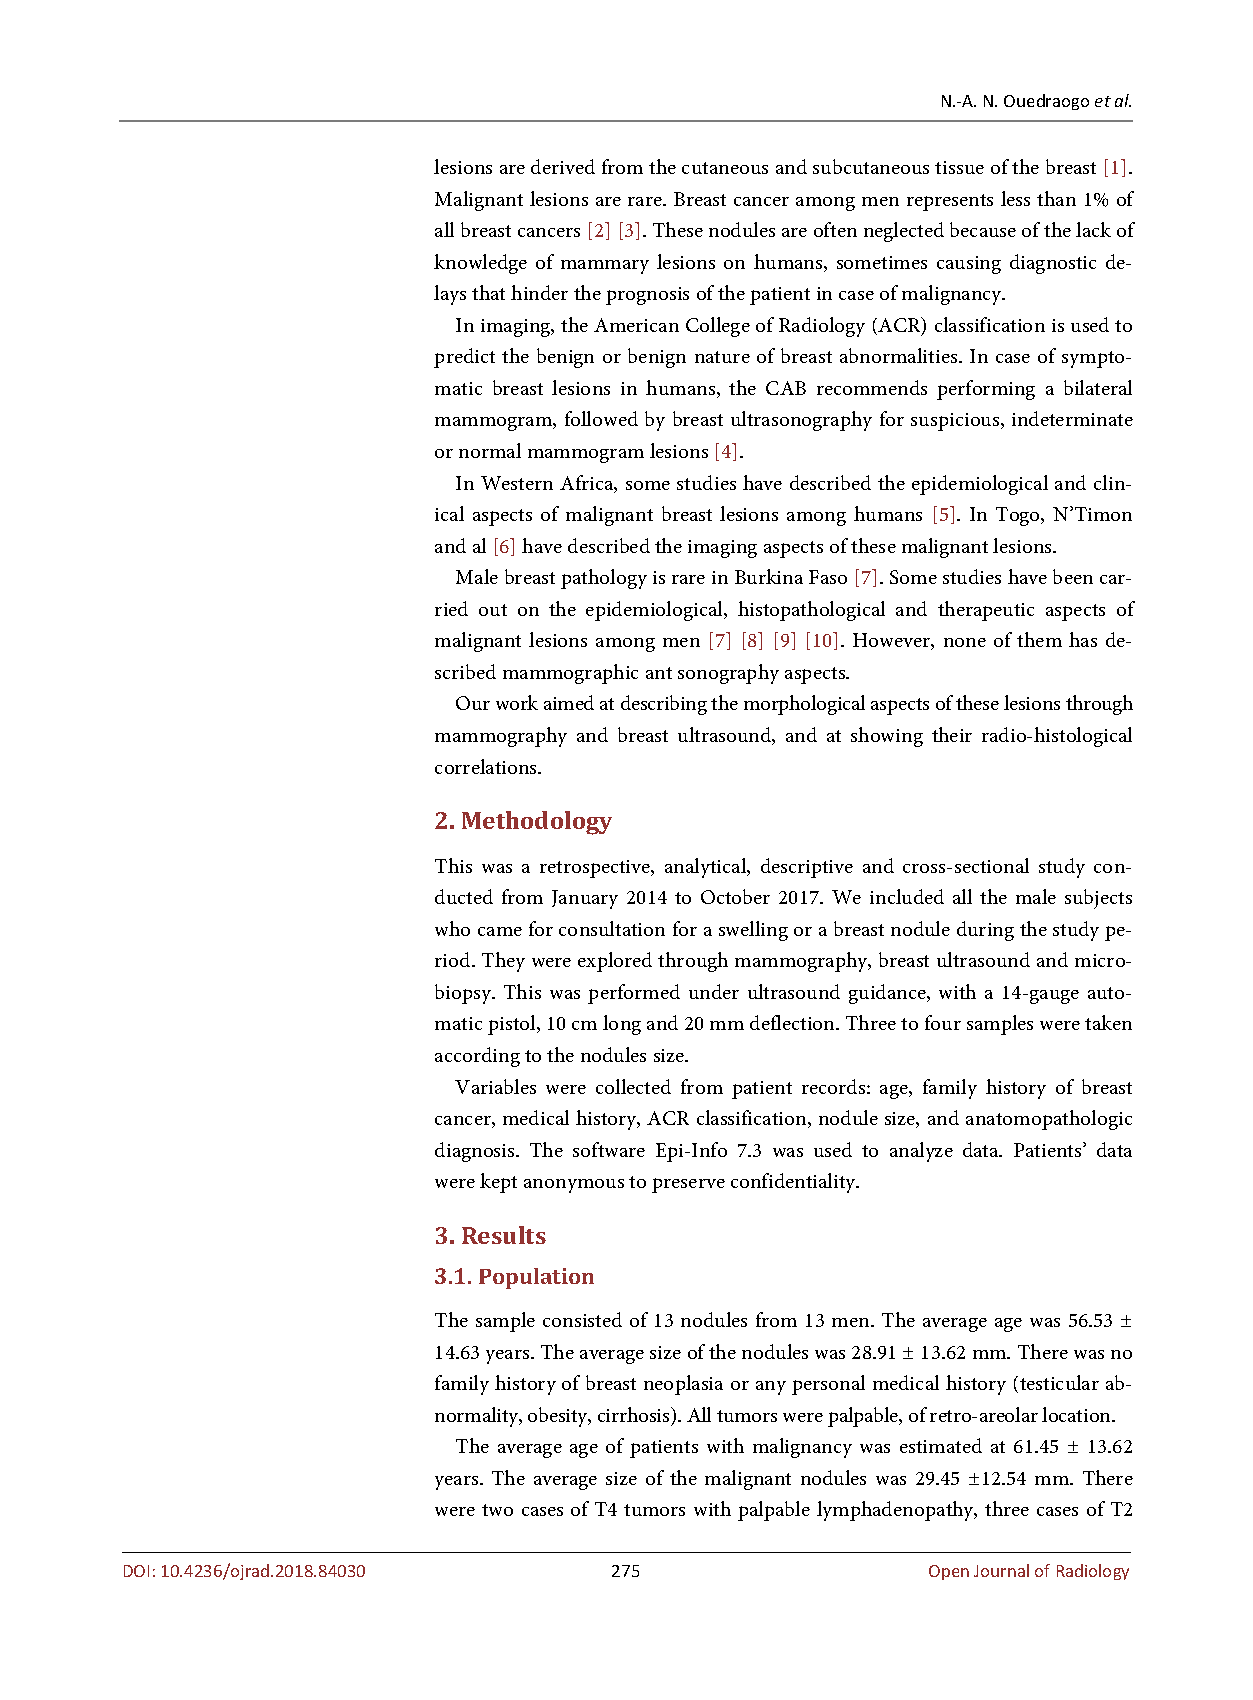  I want to click on DOI, so click(136, 1571).
